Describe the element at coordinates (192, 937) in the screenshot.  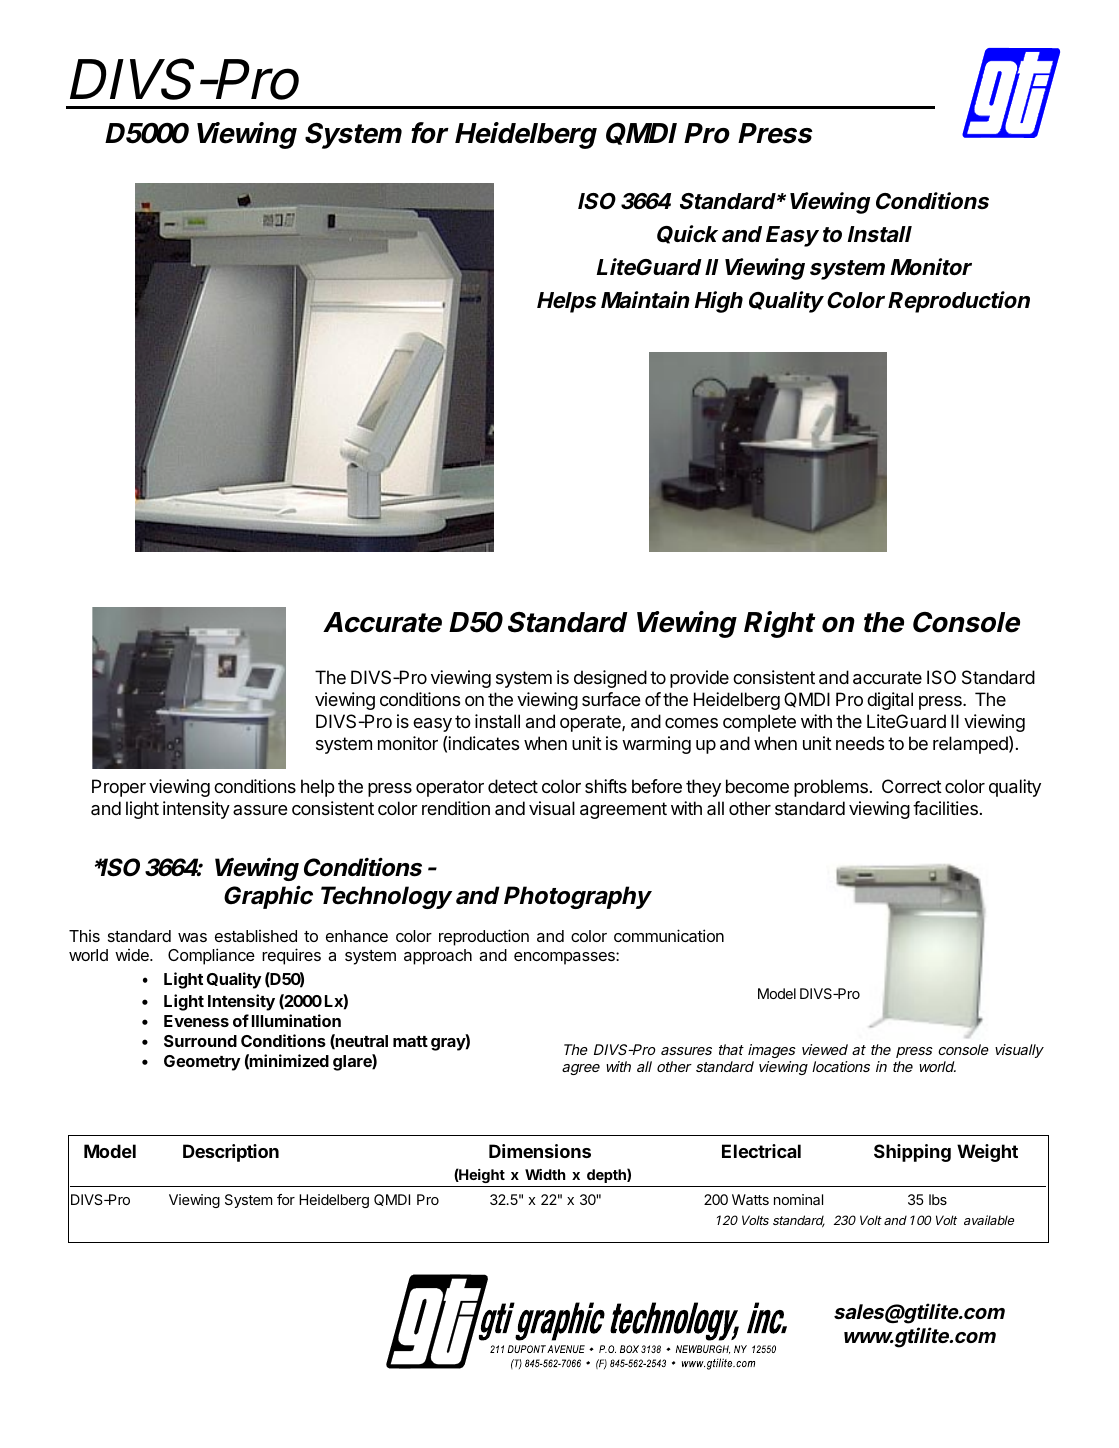
I see `was` at that location.
